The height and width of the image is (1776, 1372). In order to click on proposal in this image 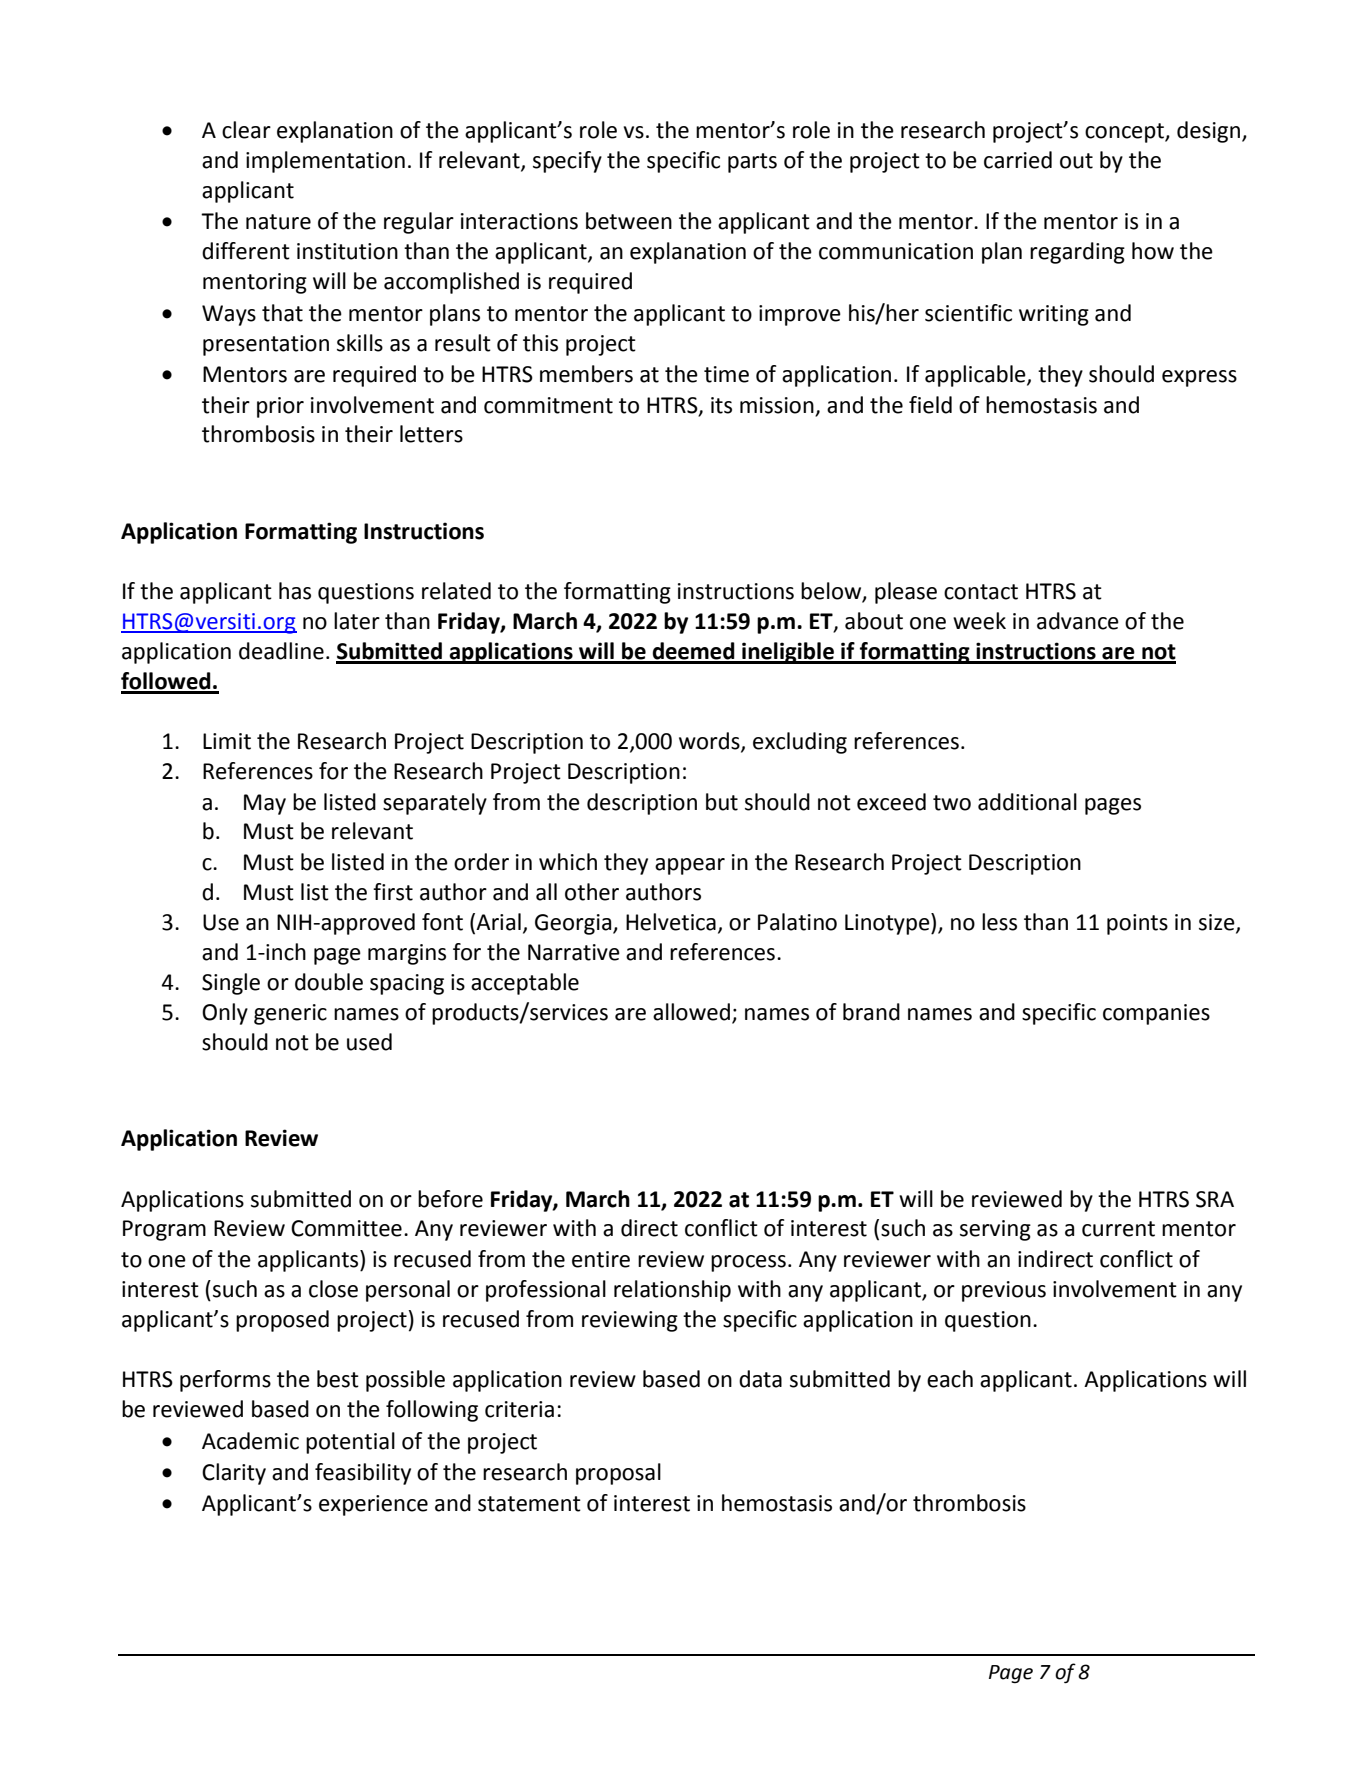, I will do `click(618, 1474)`.
